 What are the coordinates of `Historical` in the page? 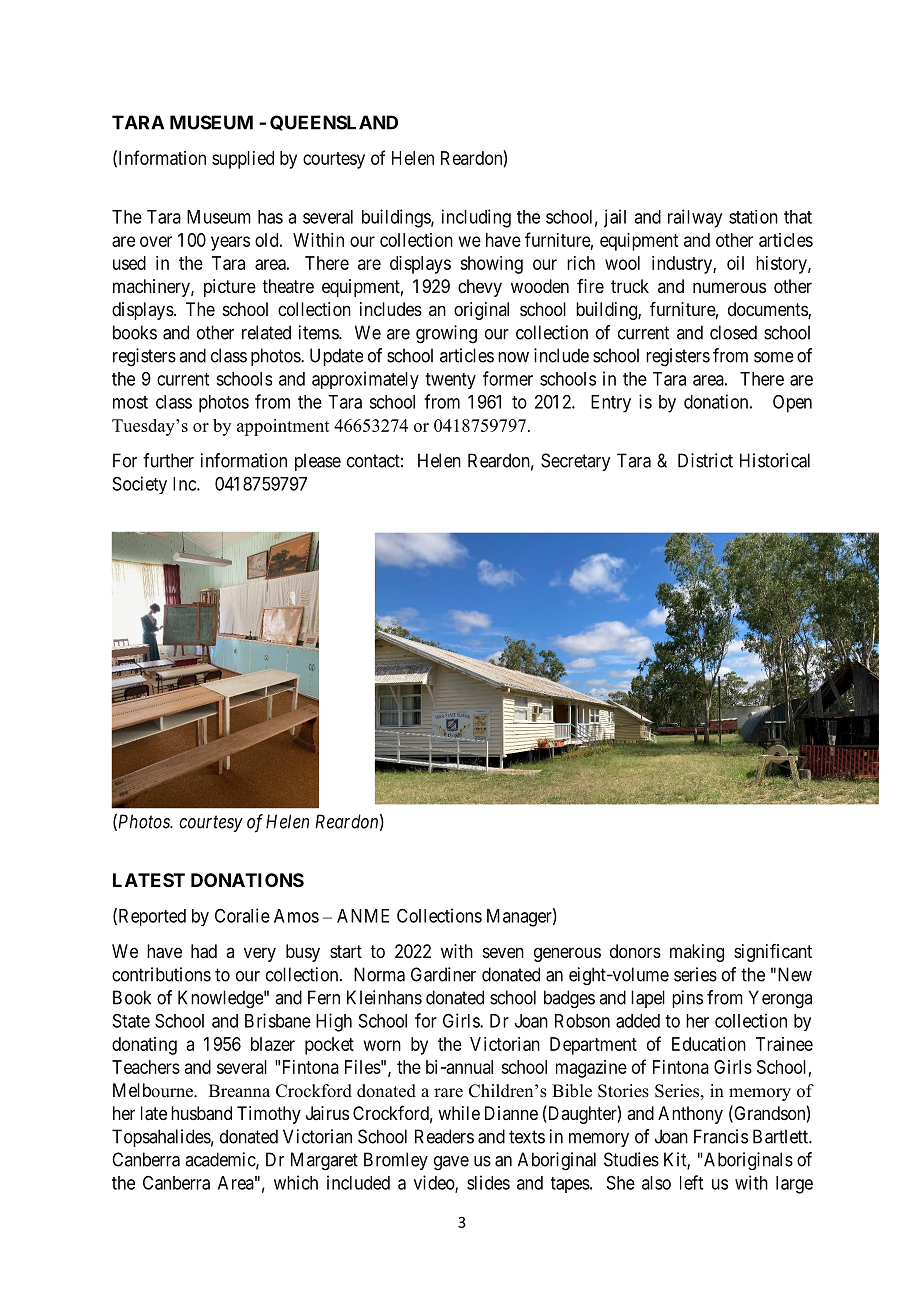 It's located at (775, 460).
